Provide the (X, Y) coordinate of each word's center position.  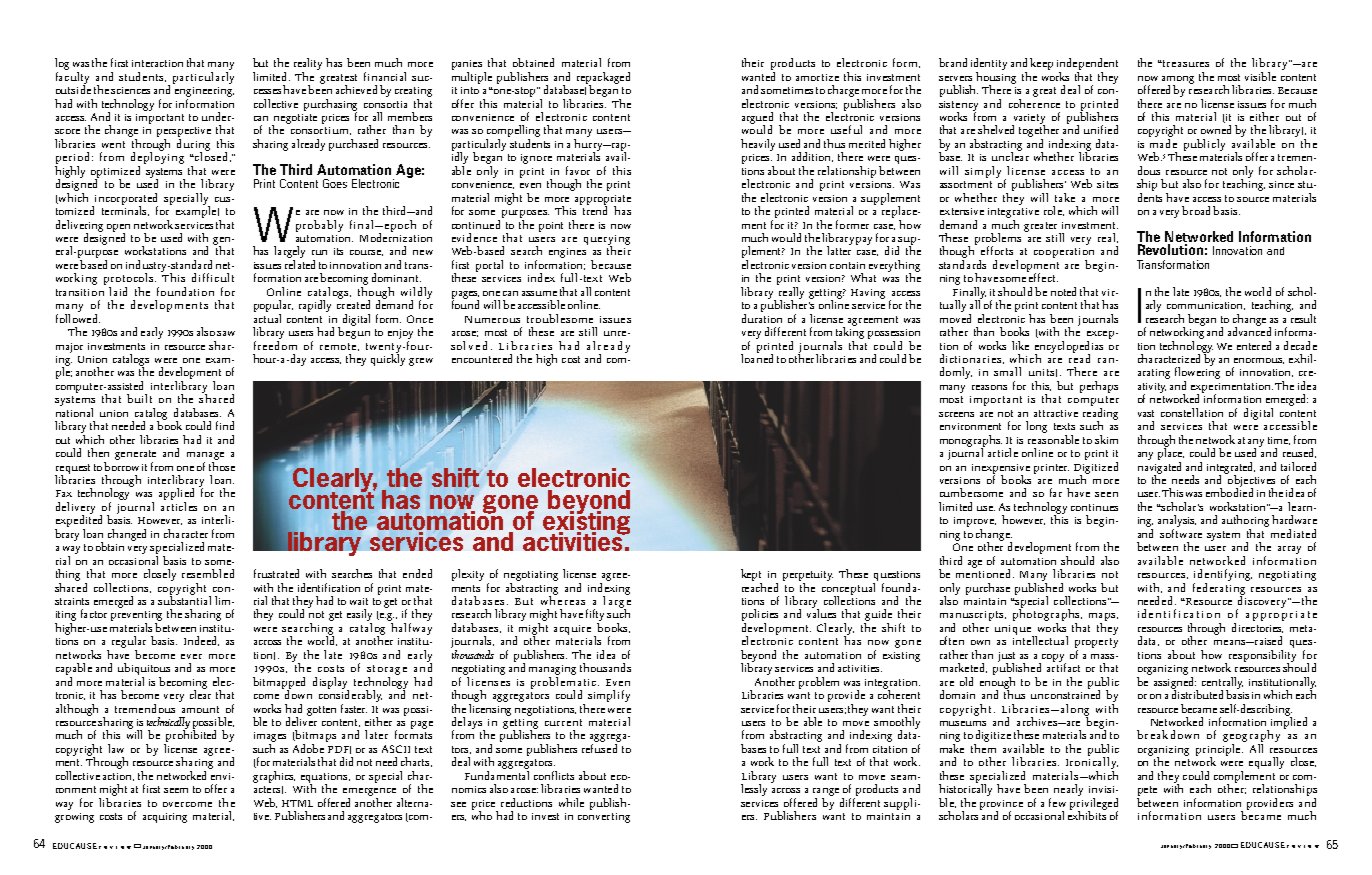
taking (850, 332)
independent (1087, 65)
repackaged (603, 79)
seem (176, 790)
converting (604, 818)
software (1181, 533)
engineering (204, 92)
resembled (208, 573)
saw (226, 333)
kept (751, 575)
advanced (1249, 330)
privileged (1094, 805)
